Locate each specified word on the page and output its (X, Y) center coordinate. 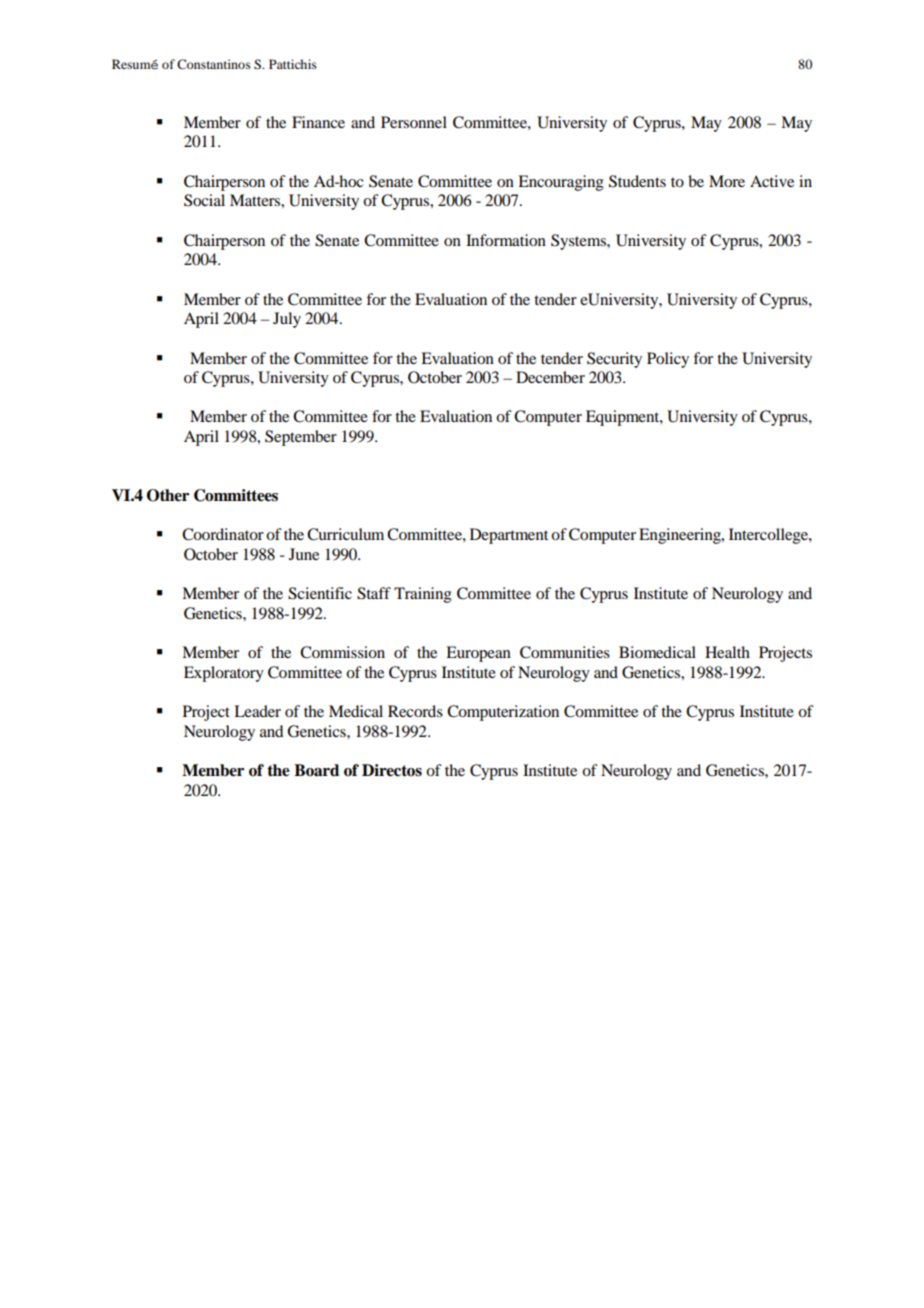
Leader (257, 711)
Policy (668, 360)
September (301, 438)
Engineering (681, 536)
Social (204, 200)
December (550, 377)
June (304, 554)
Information (506, 240)
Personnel (414, 122)
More (727, 181)
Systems (579, 242)
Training (423, 595)
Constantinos (214, 64)
